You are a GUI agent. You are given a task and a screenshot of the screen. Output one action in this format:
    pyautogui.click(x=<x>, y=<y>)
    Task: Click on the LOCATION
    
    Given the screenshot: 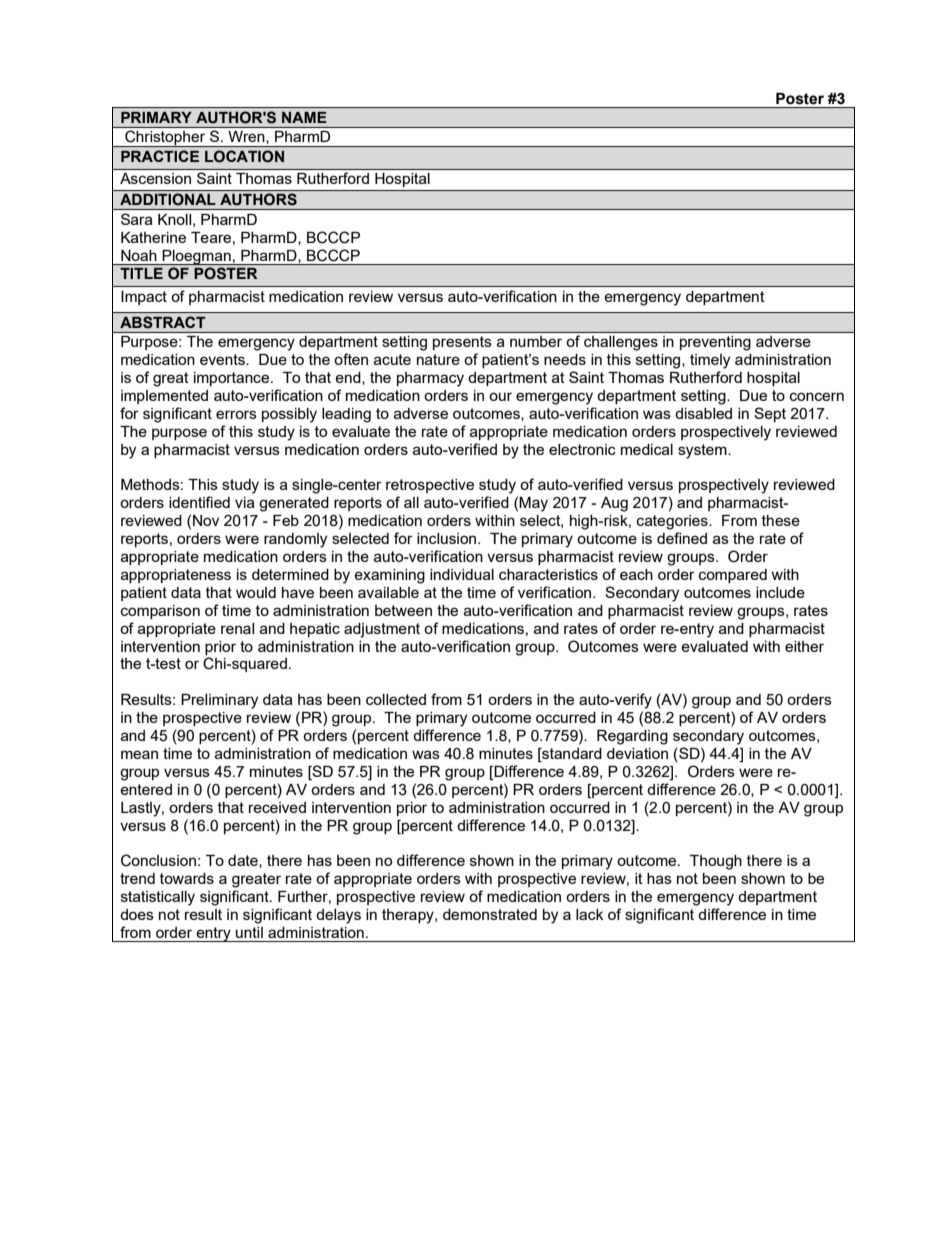 What is the action you would take?
    pyautogui.click(x=244, y=156)
